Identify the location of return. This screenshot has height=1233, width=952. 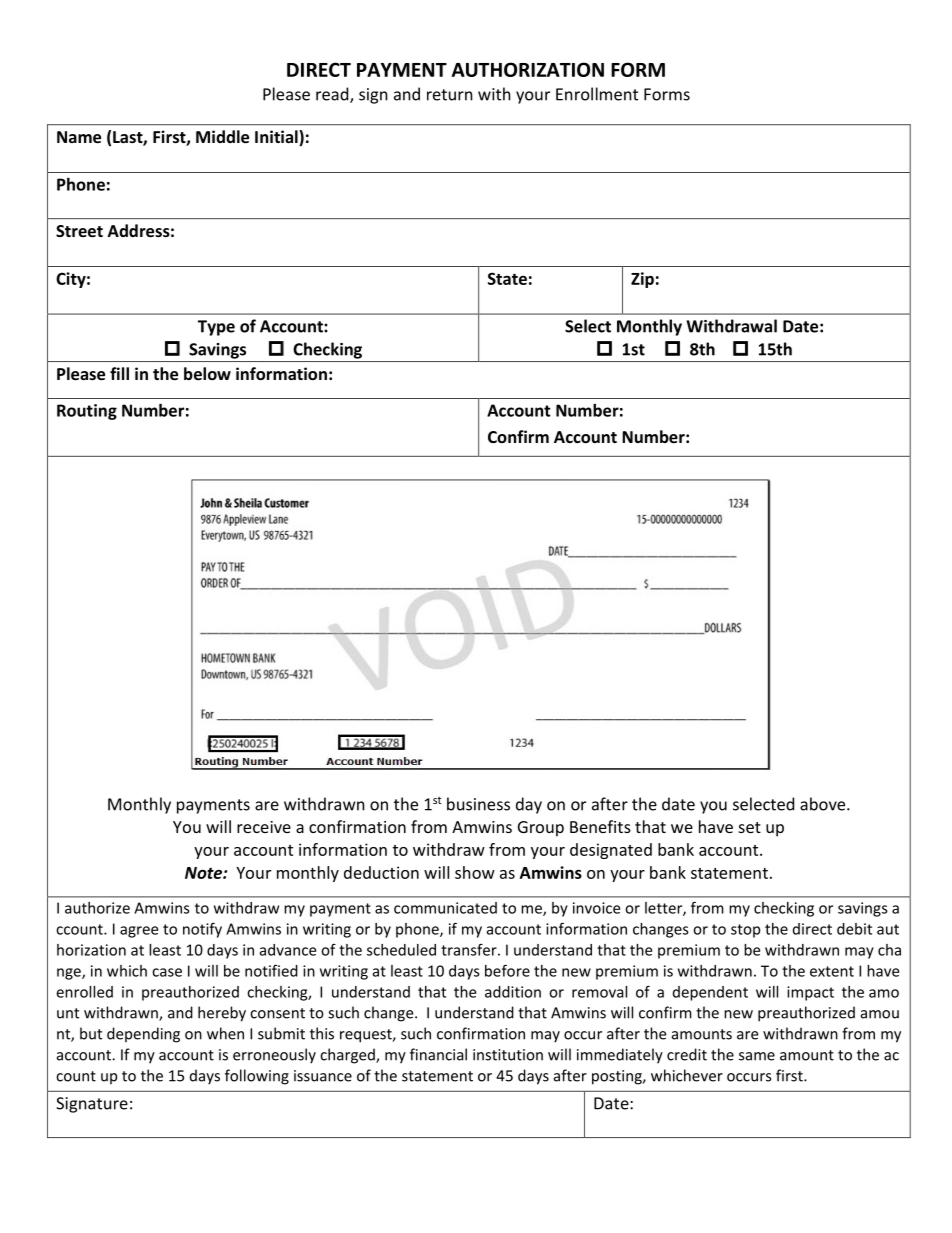
(450, 95).
